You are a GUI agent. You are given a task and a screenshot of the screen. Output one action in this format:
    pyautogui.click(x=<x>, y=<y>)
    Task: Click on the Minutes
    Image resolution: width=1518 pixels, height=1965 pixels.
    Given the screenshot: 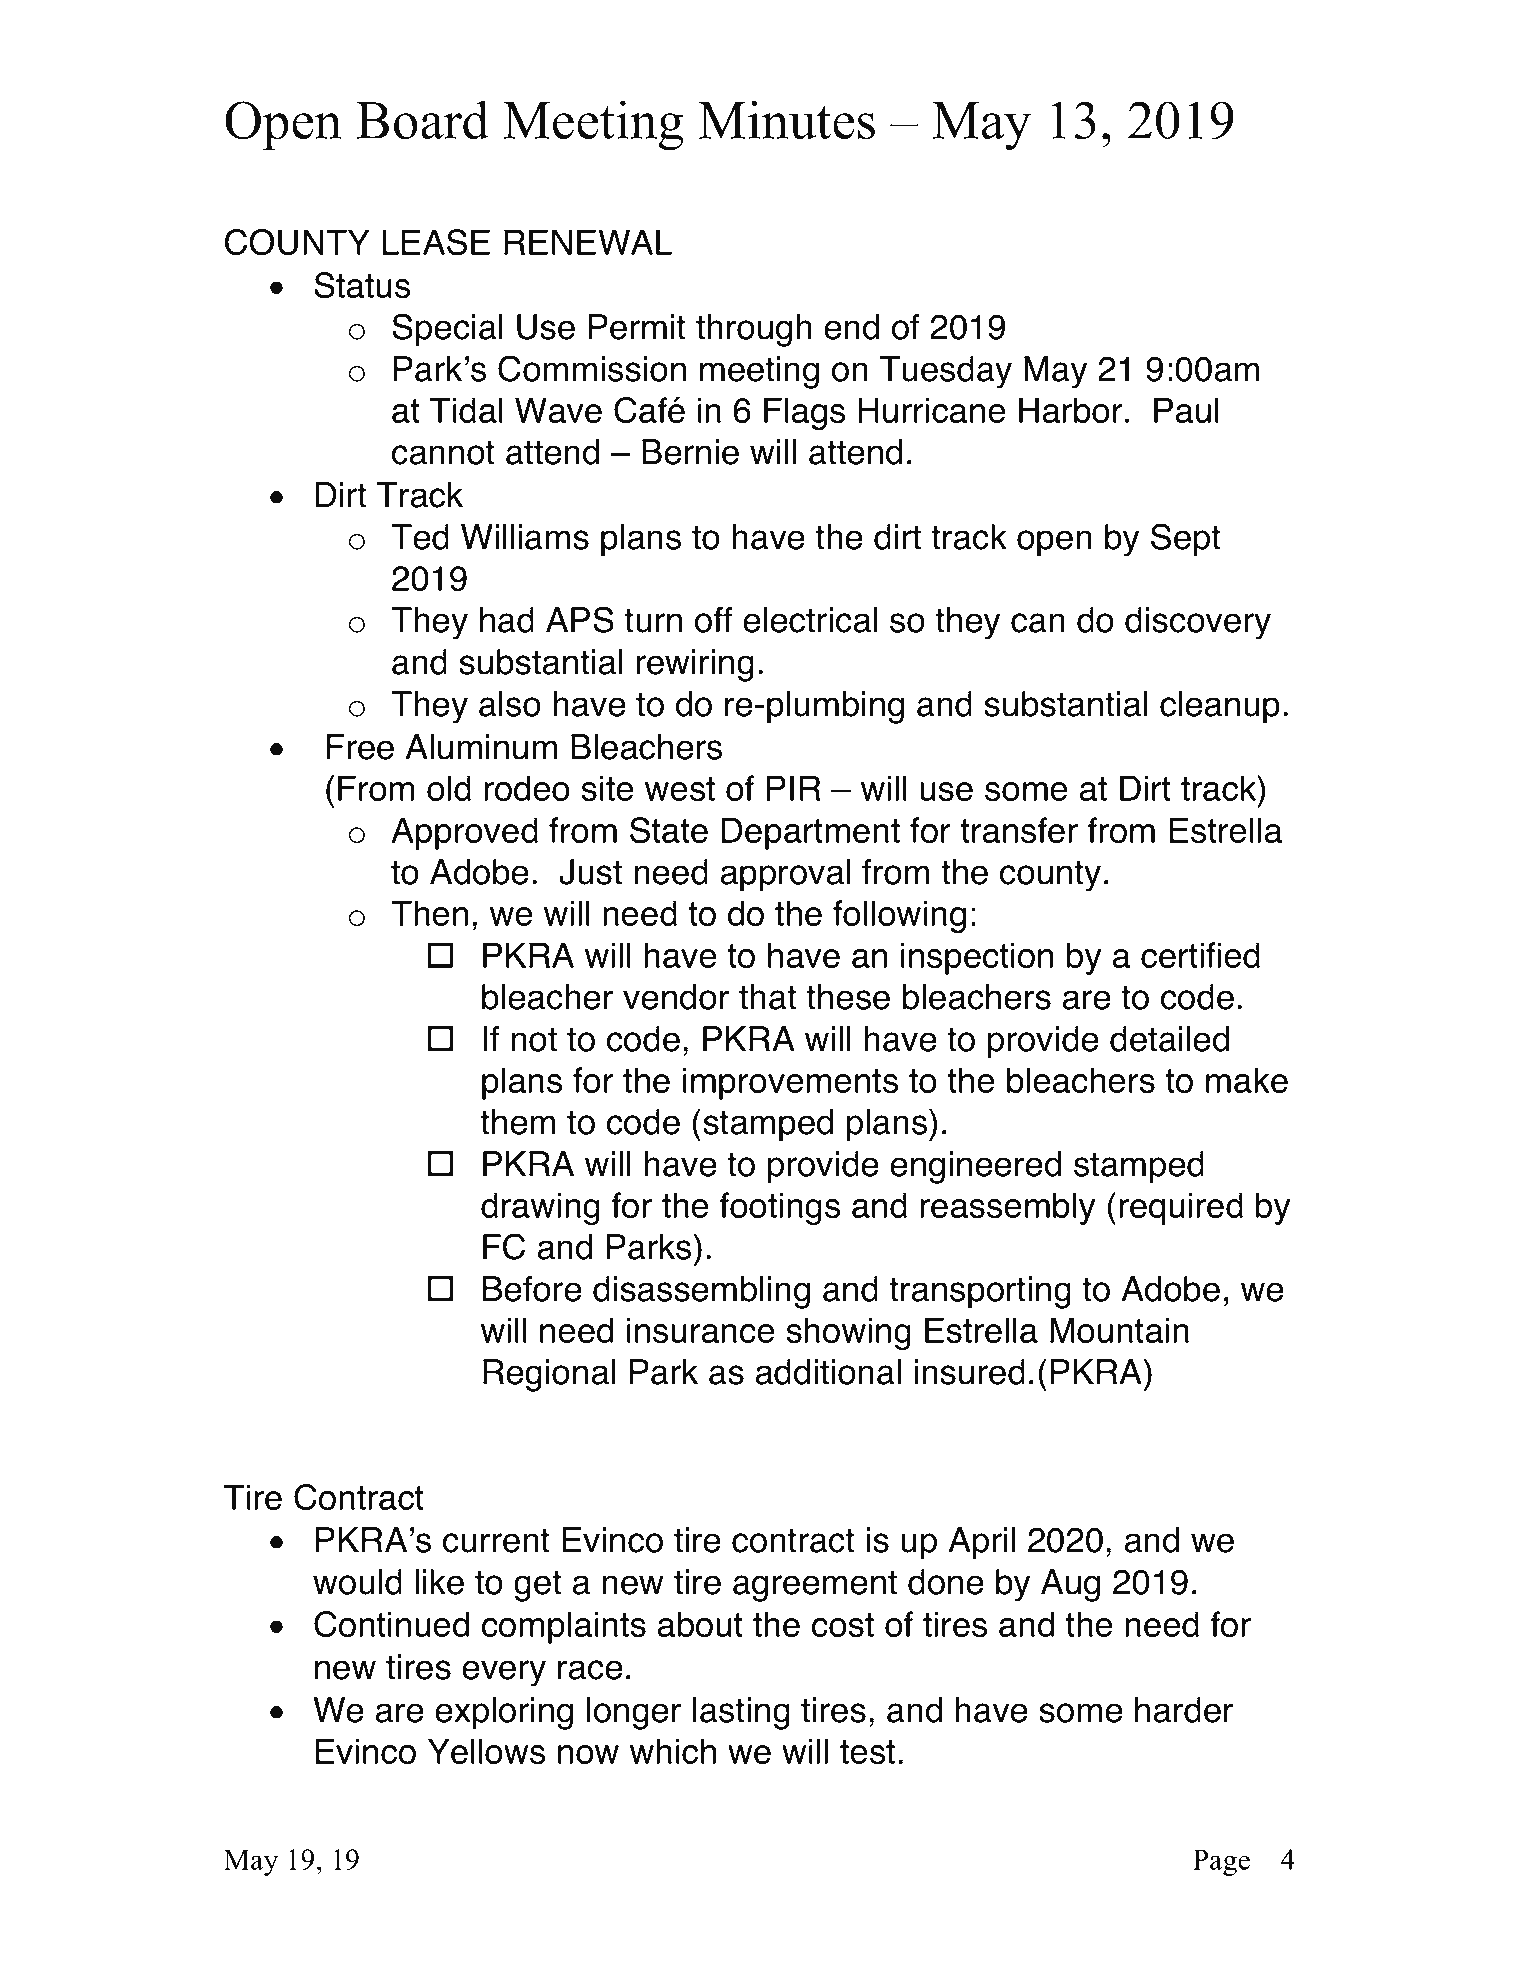 What is the action you would take?
    pyautogui.click(x=787, y=120)
